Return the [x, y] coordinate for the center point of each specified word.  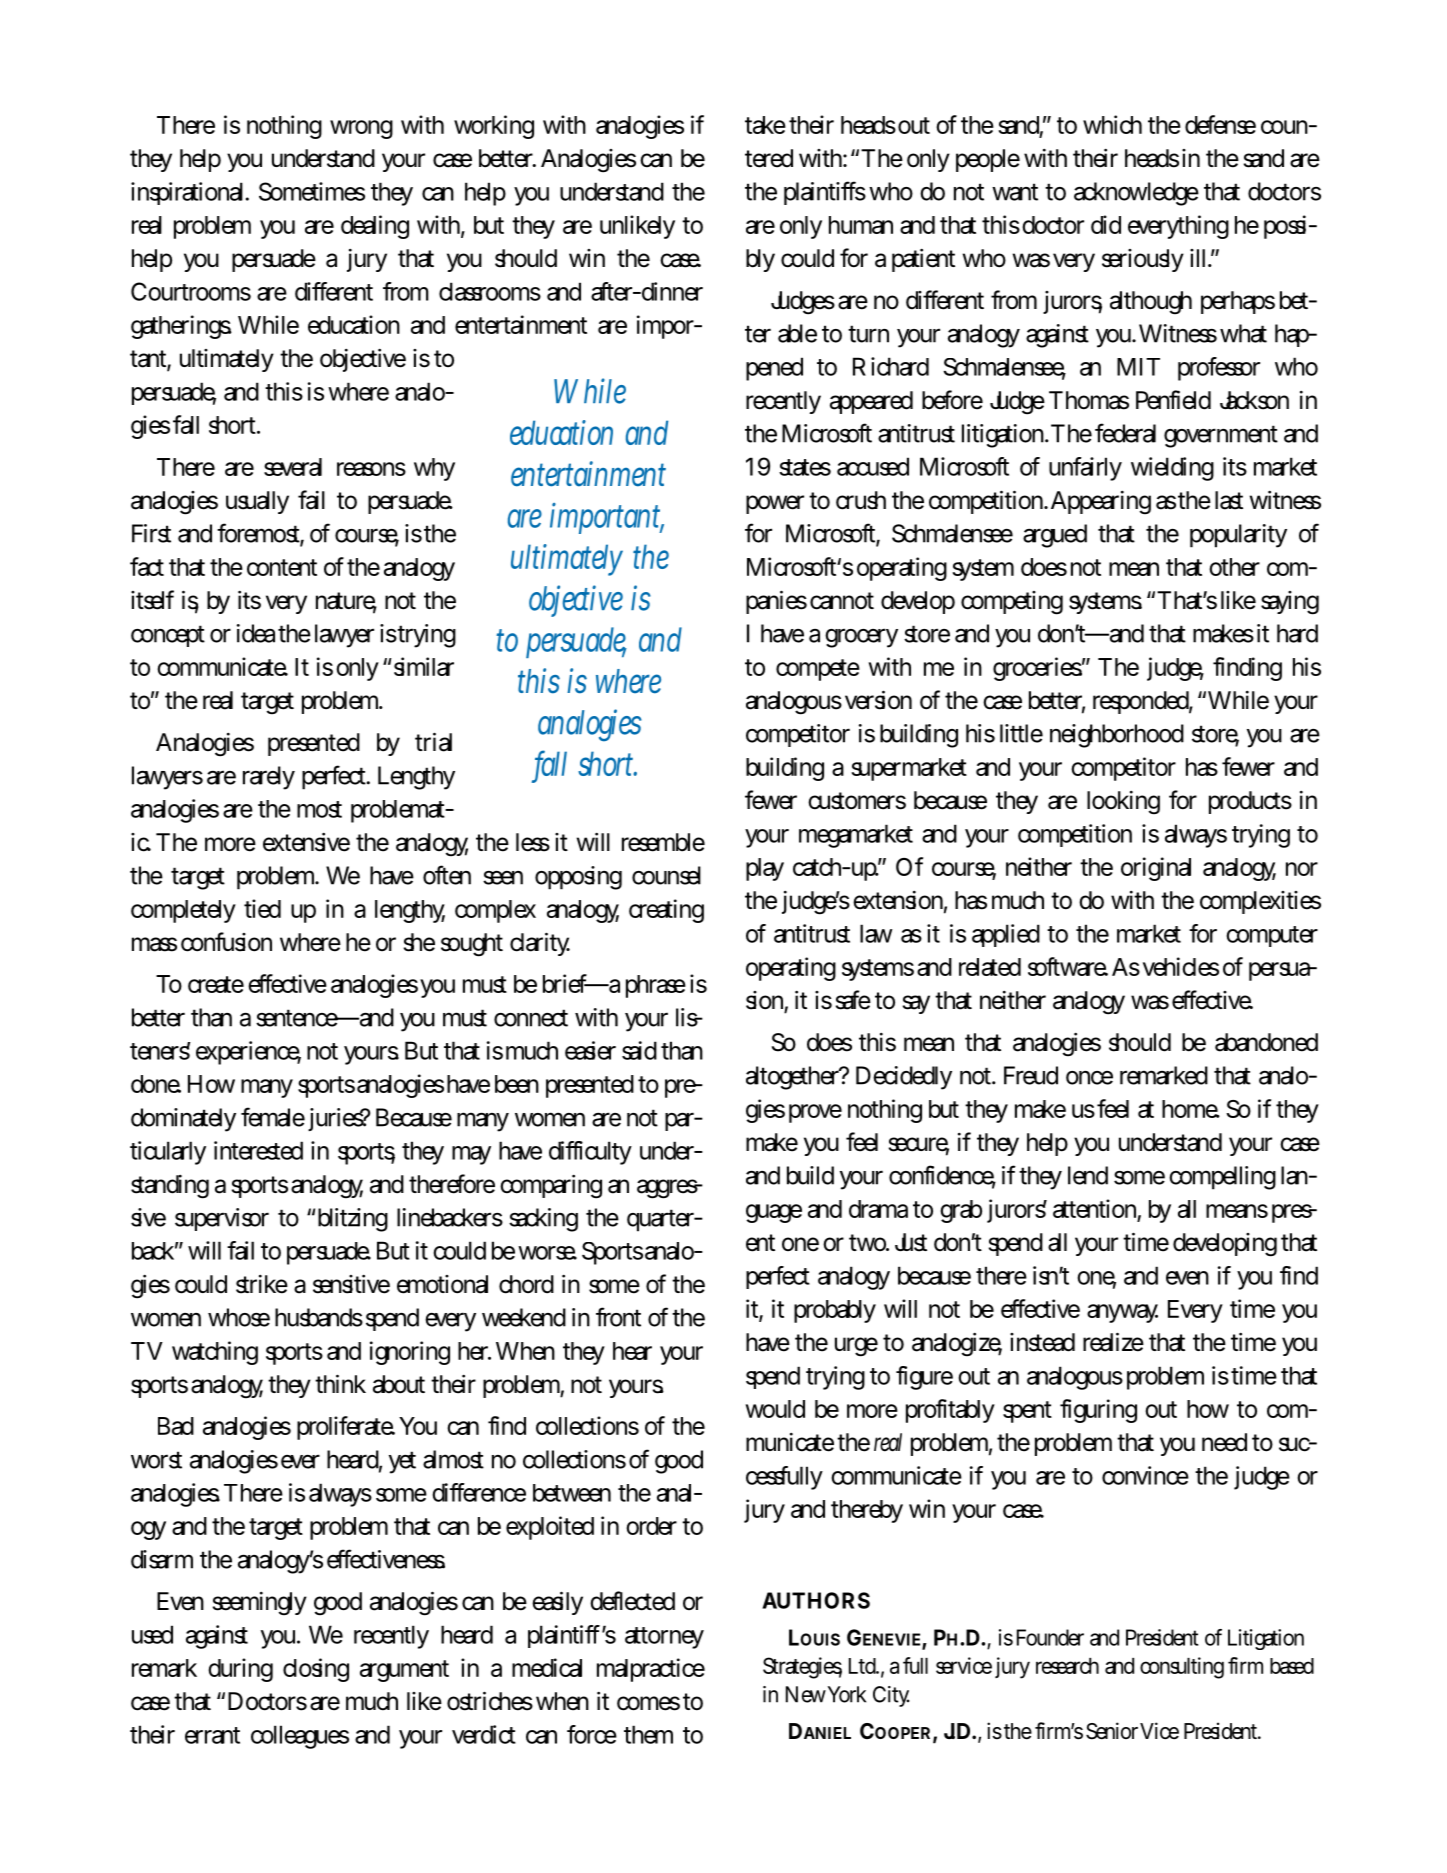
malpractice [651, 1670]
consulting [1182, 1668]
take [765, 125]
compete [818, 670]
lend [1088, 1175]
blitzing [353, 1220]
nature [346, 602]
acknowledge [1136, 194]
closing [316, 1670]
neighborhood [1117, 736]
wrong [361, 129]
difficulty [590, 1153]
